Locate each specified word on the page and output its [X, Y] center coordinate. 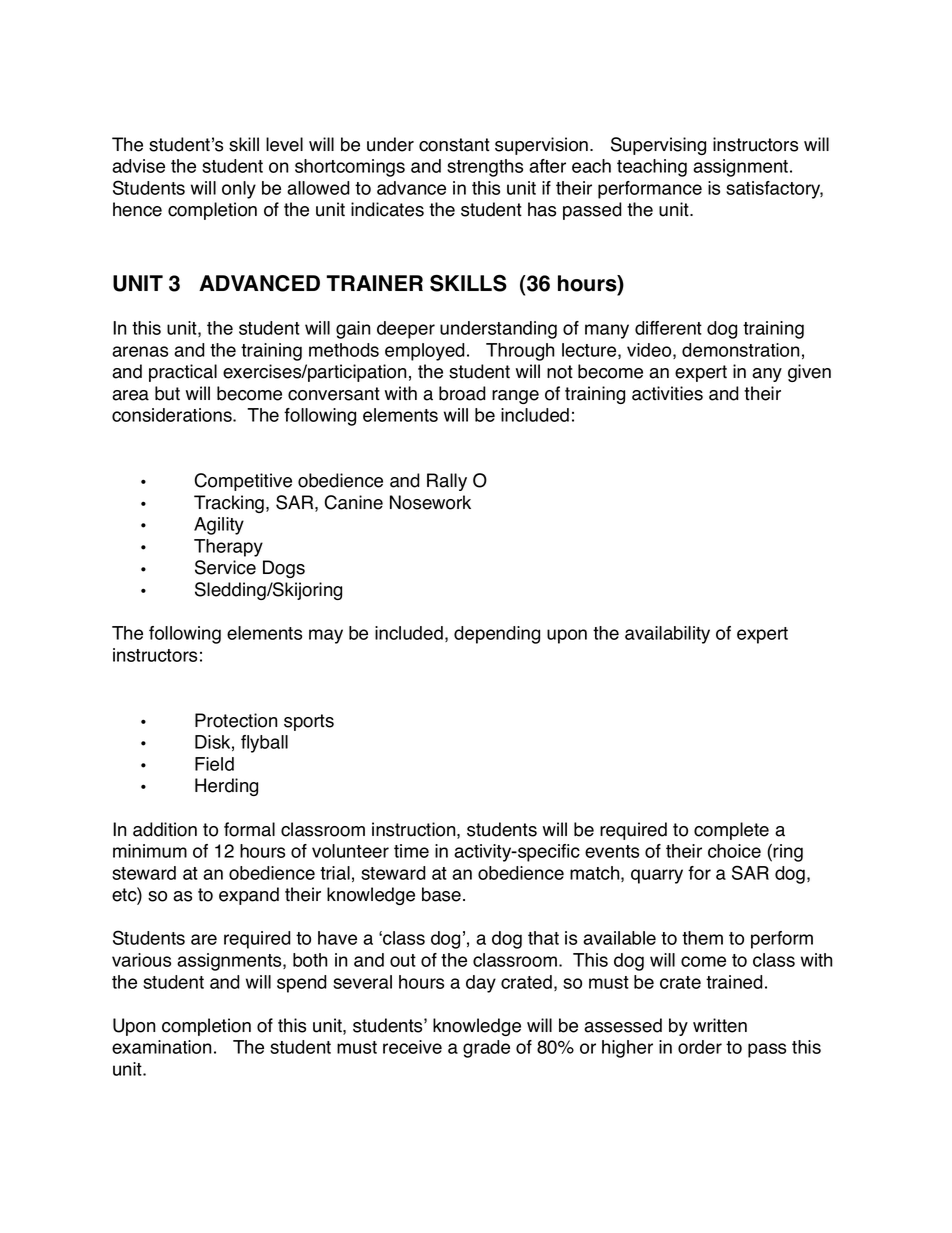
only [239, 190]
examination [162, 1047]
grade [486, 1049]
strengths [485, 168]
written [720, 1025]
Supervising [658, 146]
